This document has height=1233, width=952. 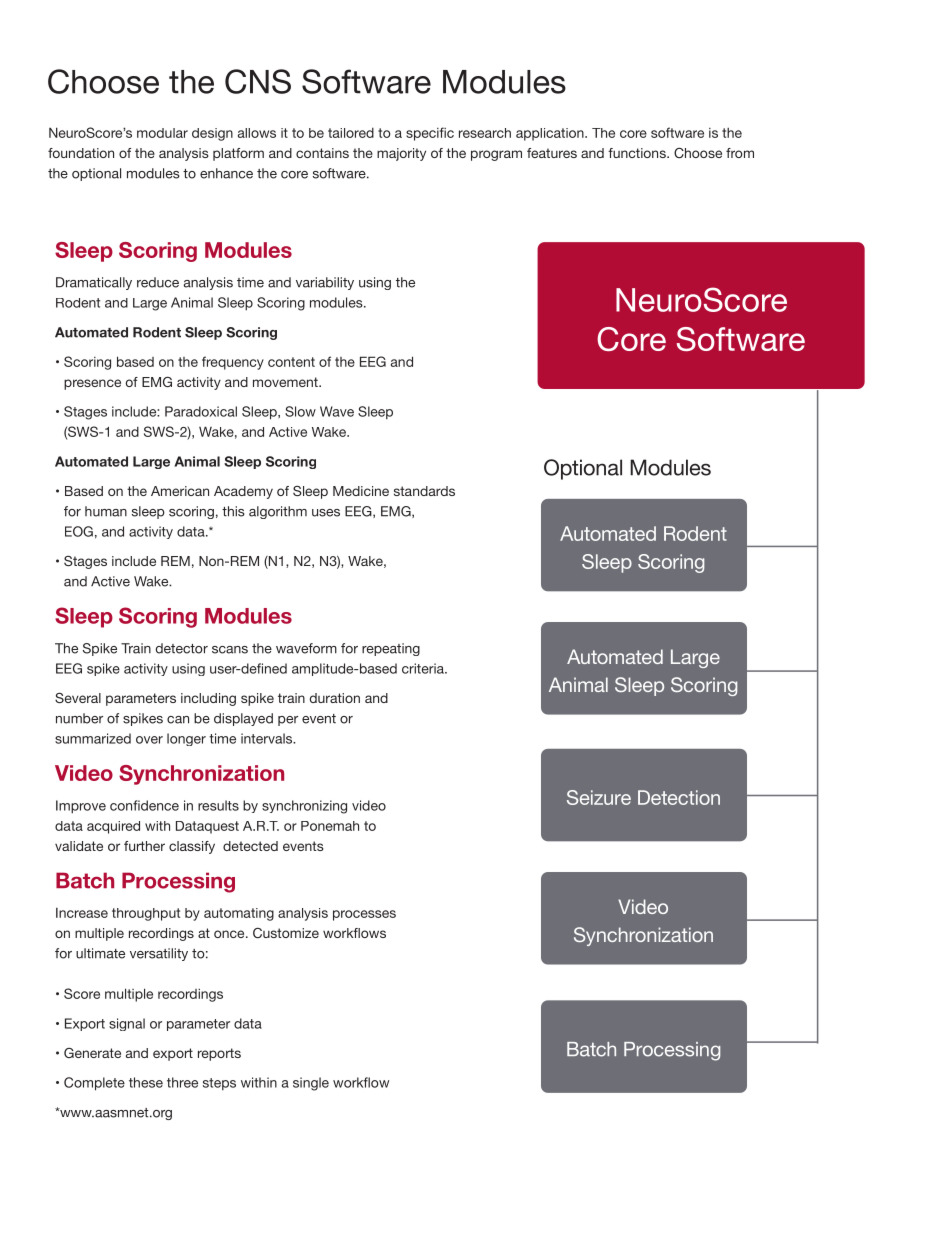 What do you see at coordinates (430, 134) in the document?
I see `specific` at bounding box center [430, 134].
